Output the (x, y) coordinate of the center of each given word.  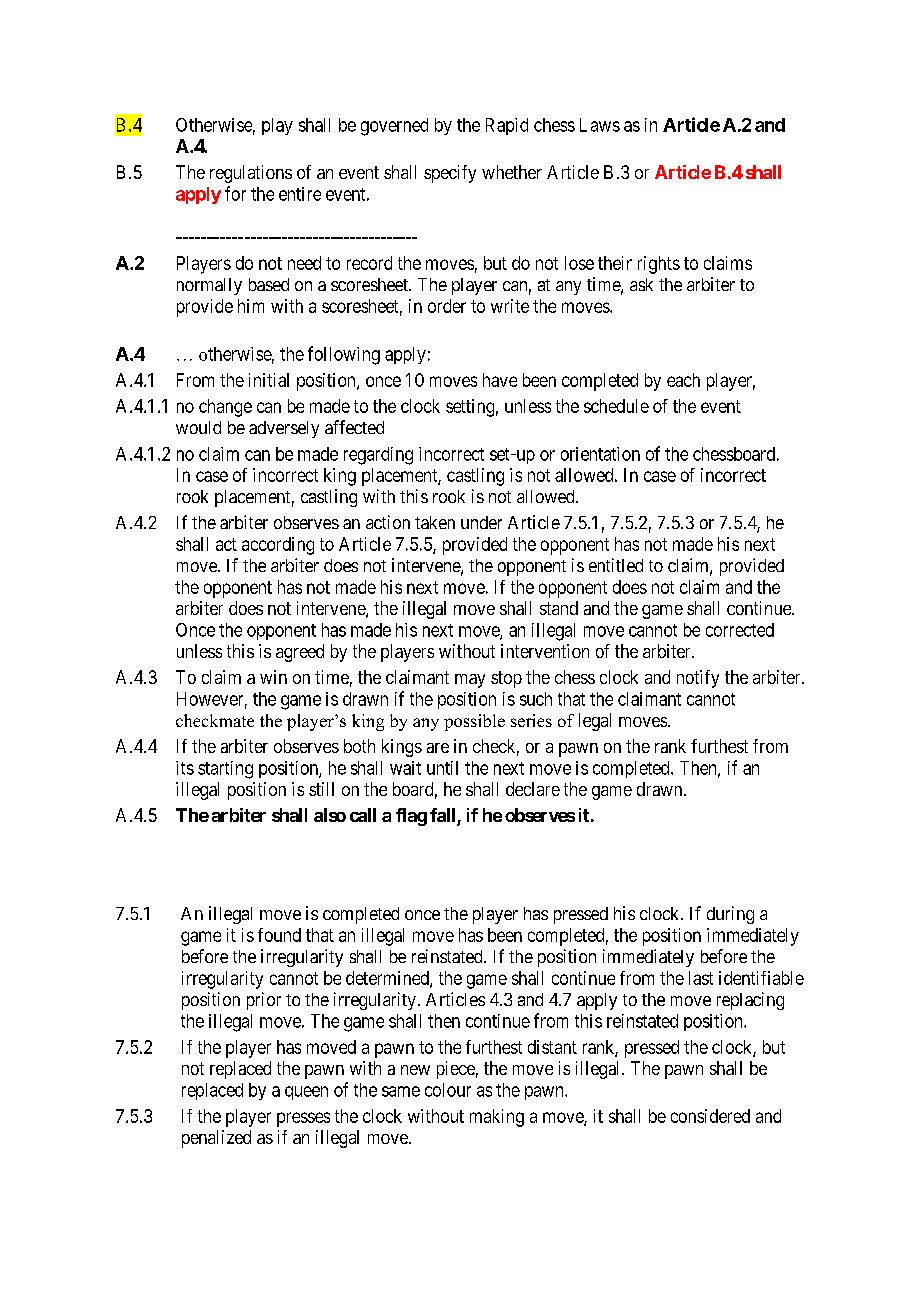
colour (448, 1090)
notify (698, 679)
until (442, 768)
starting (225, 770)
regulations (251, 174)
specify (450, 174)
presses (303, 1119)
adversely (284, 429)
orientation (600, 454)
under (481, 522)
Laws (600, 125)
